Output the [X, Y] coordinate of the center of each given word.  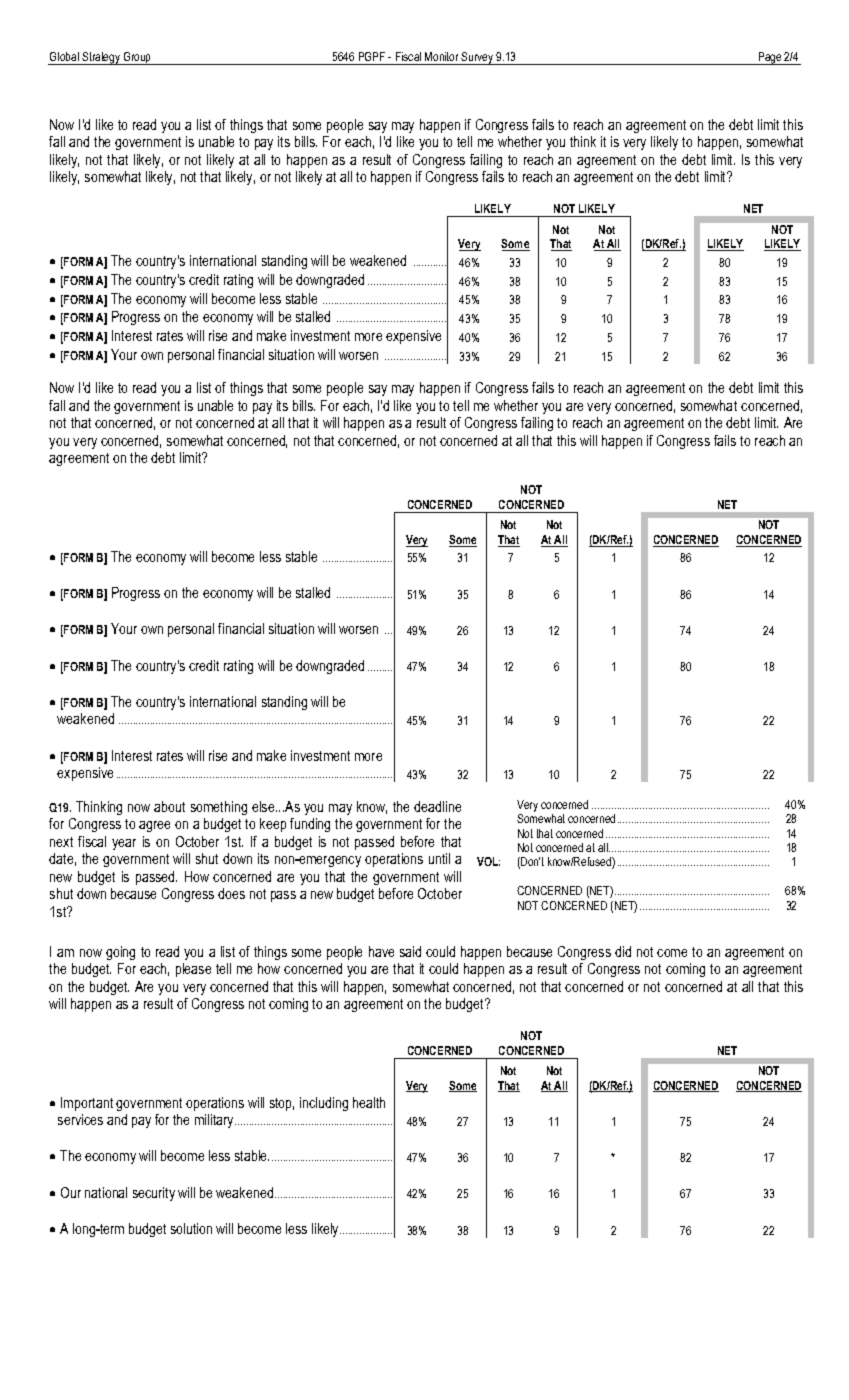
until [439, 858]
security [154, 1194]
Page [770, 58]
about [169, 806]
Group [138, 58]
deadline [437, 806]
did [623, 951]
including [324, 1104]
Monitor [441, 56]
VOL [488, 861]
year [124, 844]
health [369, 1102]
